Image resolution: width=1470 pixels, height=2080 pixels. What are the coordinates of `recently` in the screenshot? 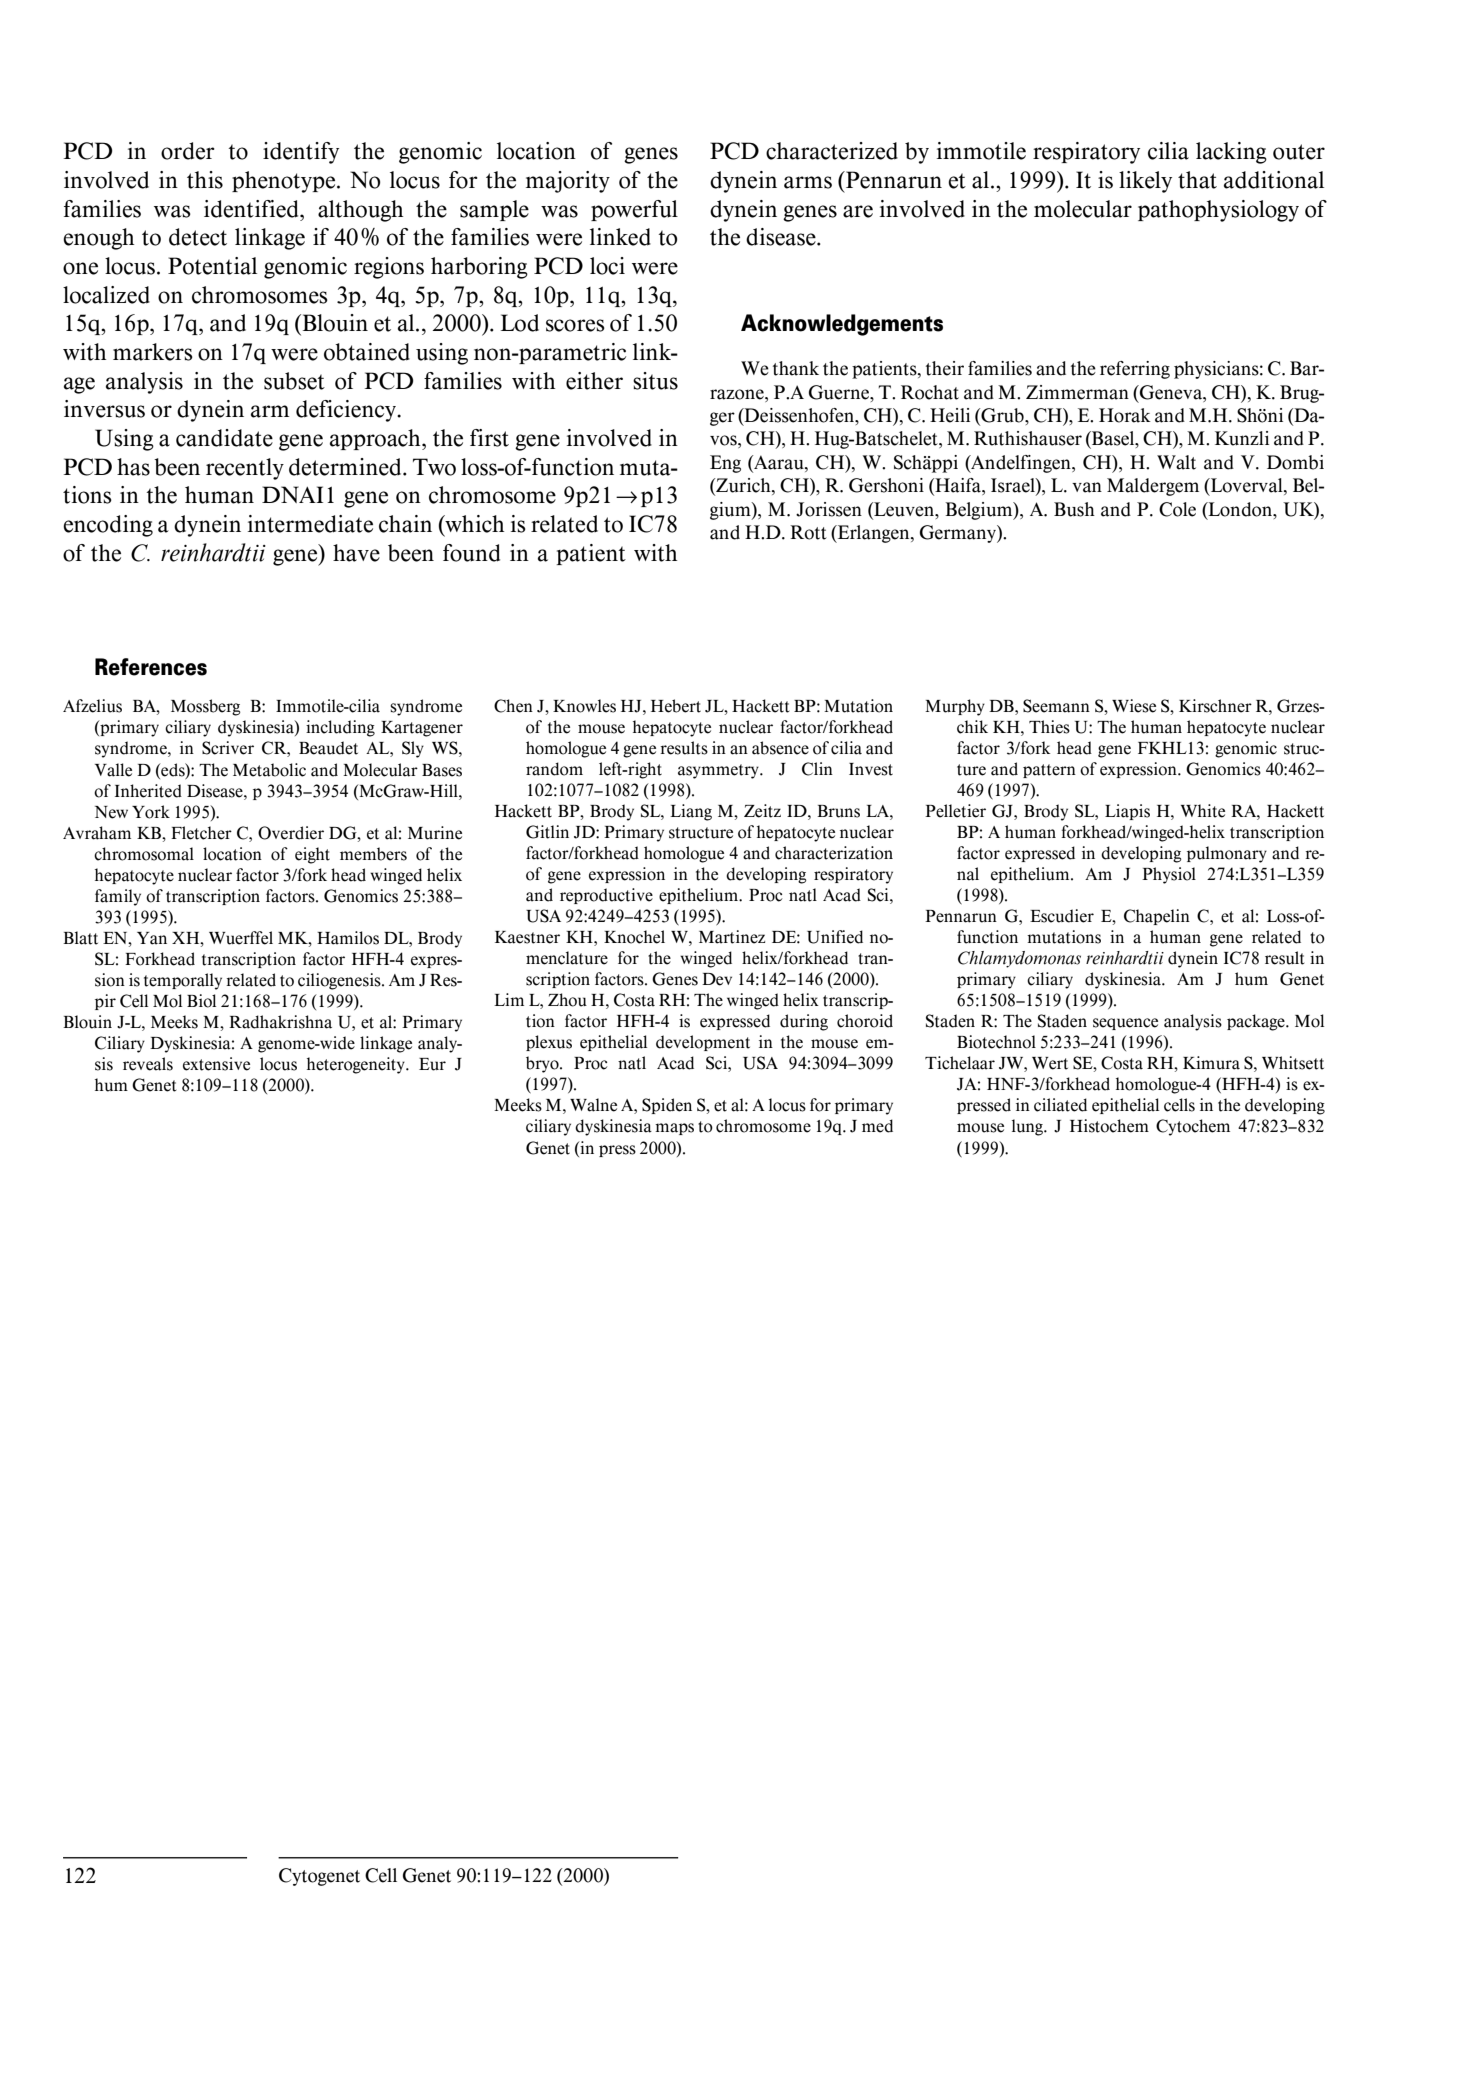 It's located at (245, 469).
